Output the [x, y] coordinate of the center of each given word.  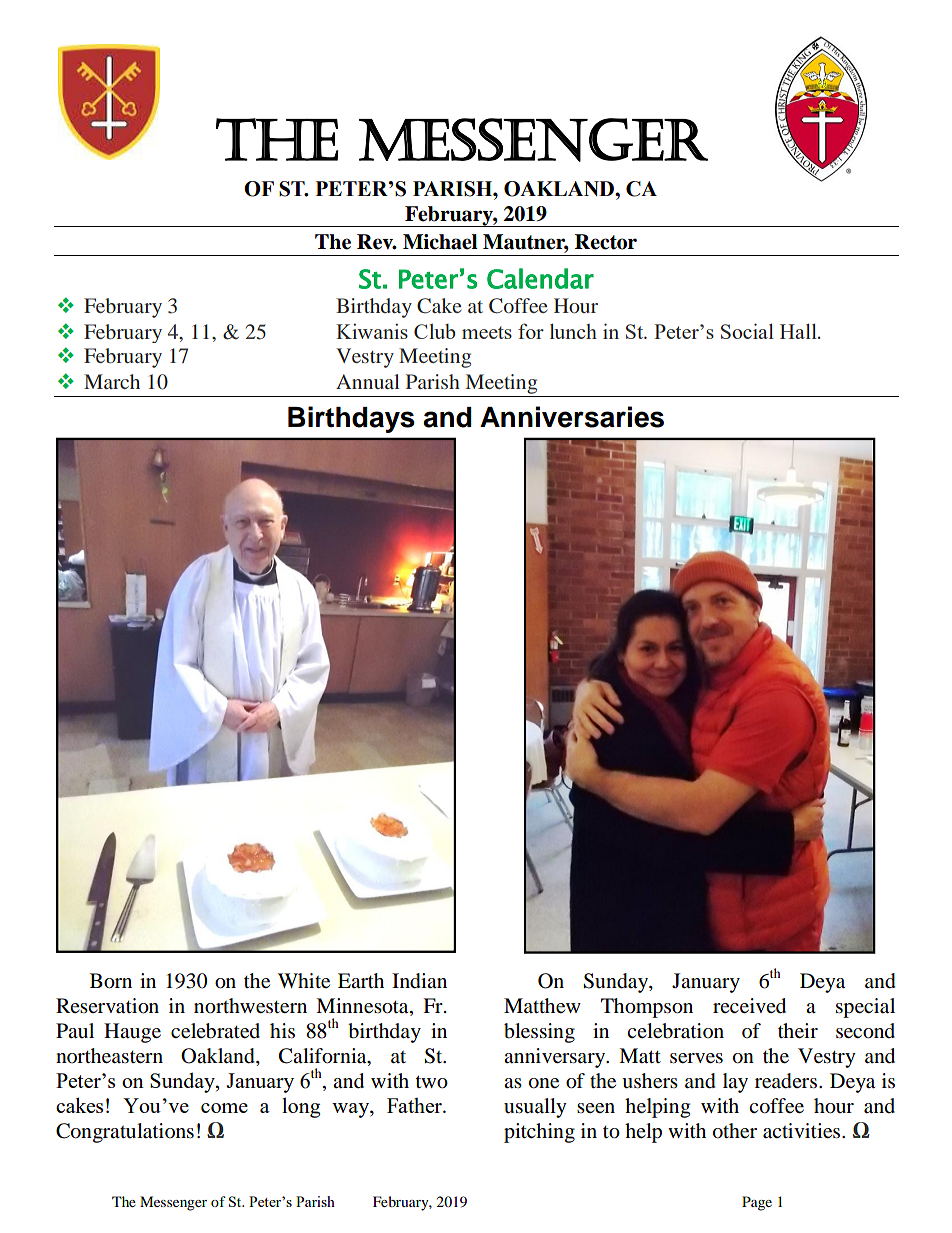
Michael [440, 242]
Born [111, 981]
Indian [419, 981]
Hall [799, 331]
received [749, 1006]
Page [757, 1203]
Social [747, 331]
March [112, 381]
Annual [368, 381]
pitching [539, 1133]
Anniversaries [572, 417]
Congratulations [125, 1133]
